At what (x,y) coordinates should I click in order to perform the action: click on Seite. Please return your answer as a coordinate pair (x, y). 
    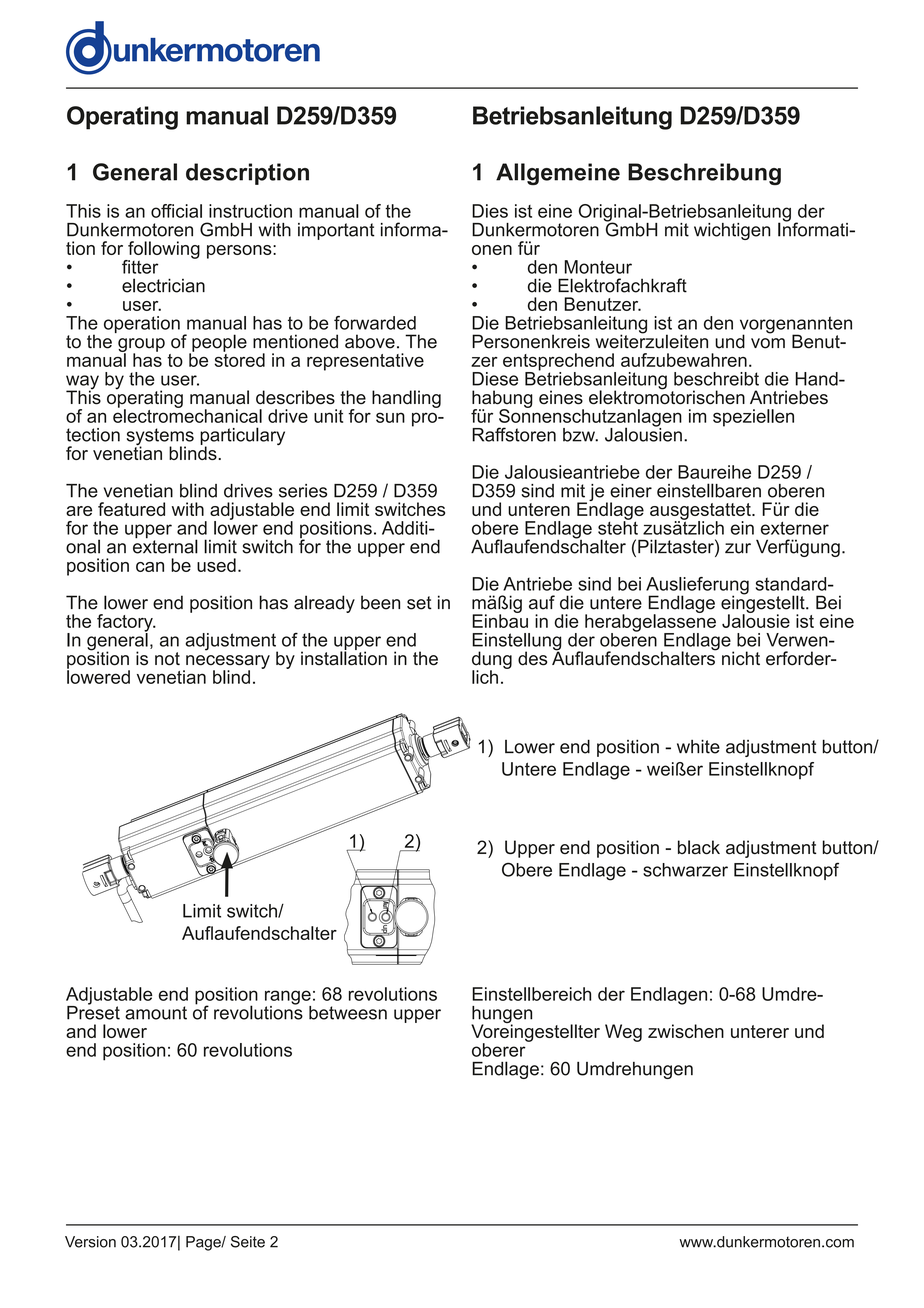
    Looking at the image, I should click on (248, 1242).
